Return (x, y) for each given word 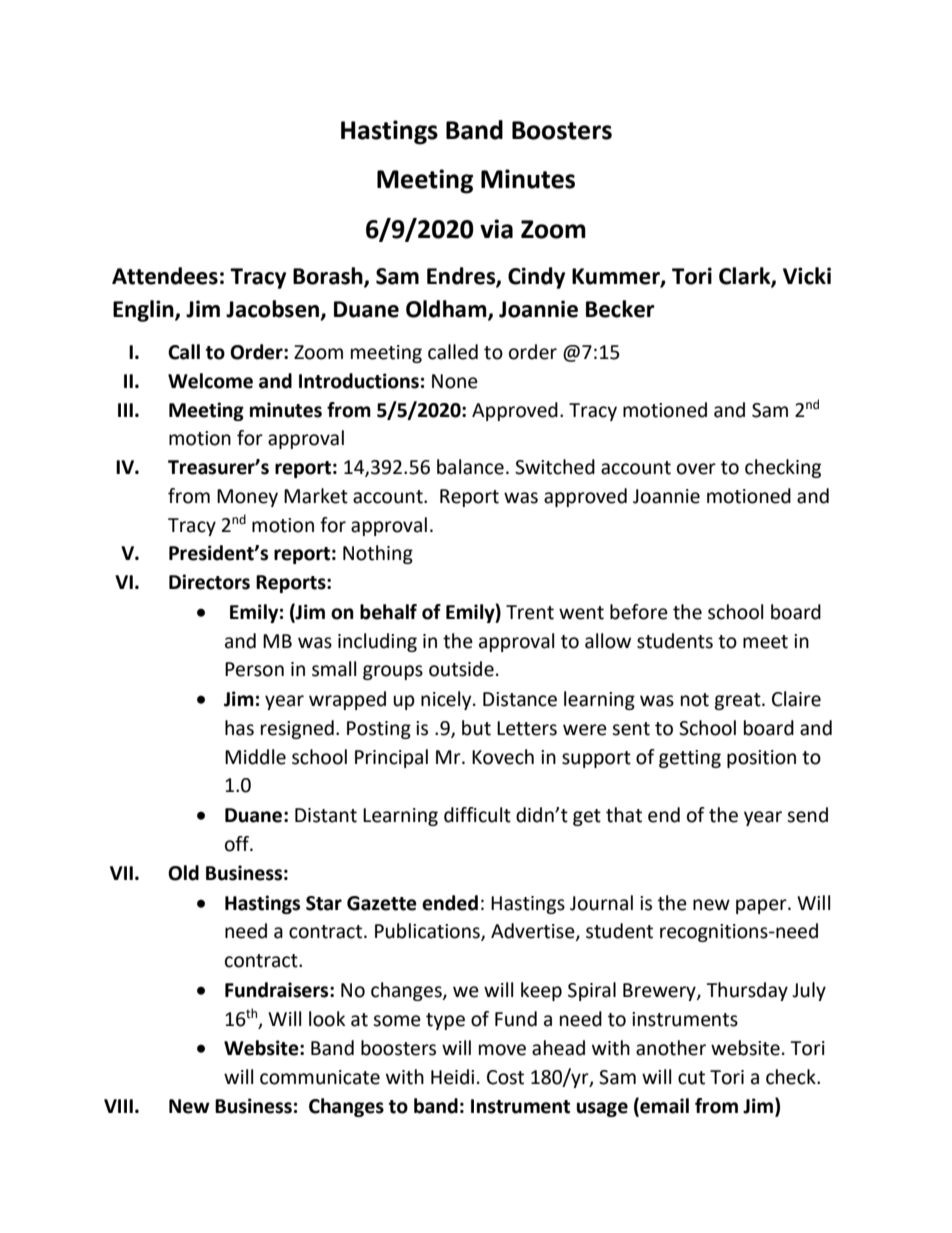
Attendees (165, 276)
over (696, 469)
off (238, 844)
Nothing (378, 554)
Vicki (807, 276)
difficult (477, 815)
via (496, 229)
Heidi (452, 1077)
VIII (118, 1106)
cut (691, 1078)
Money (247, 498)
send (807, 815)
